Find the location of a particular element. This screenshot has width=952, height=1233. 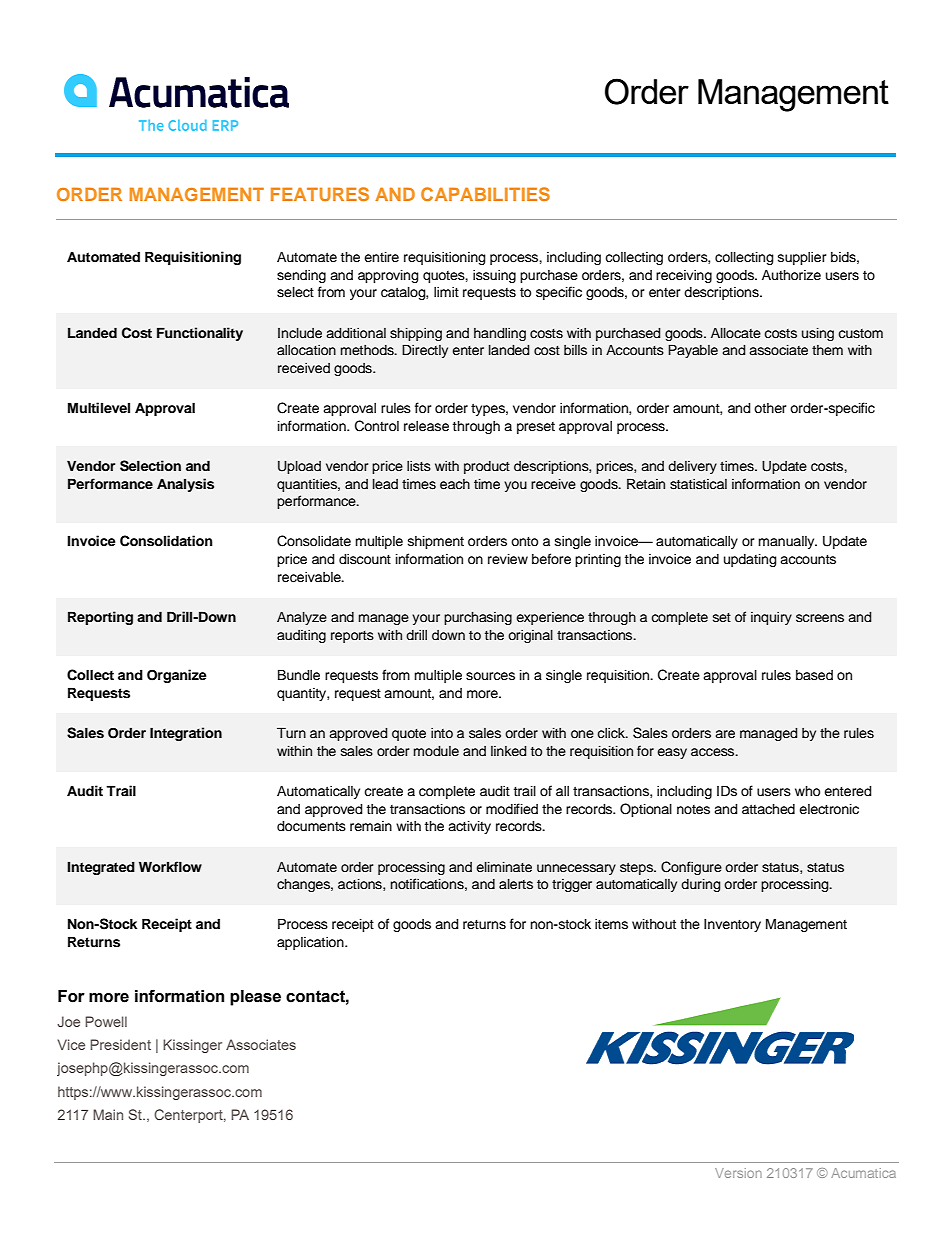

President is located at coordinates (120, 1044).
